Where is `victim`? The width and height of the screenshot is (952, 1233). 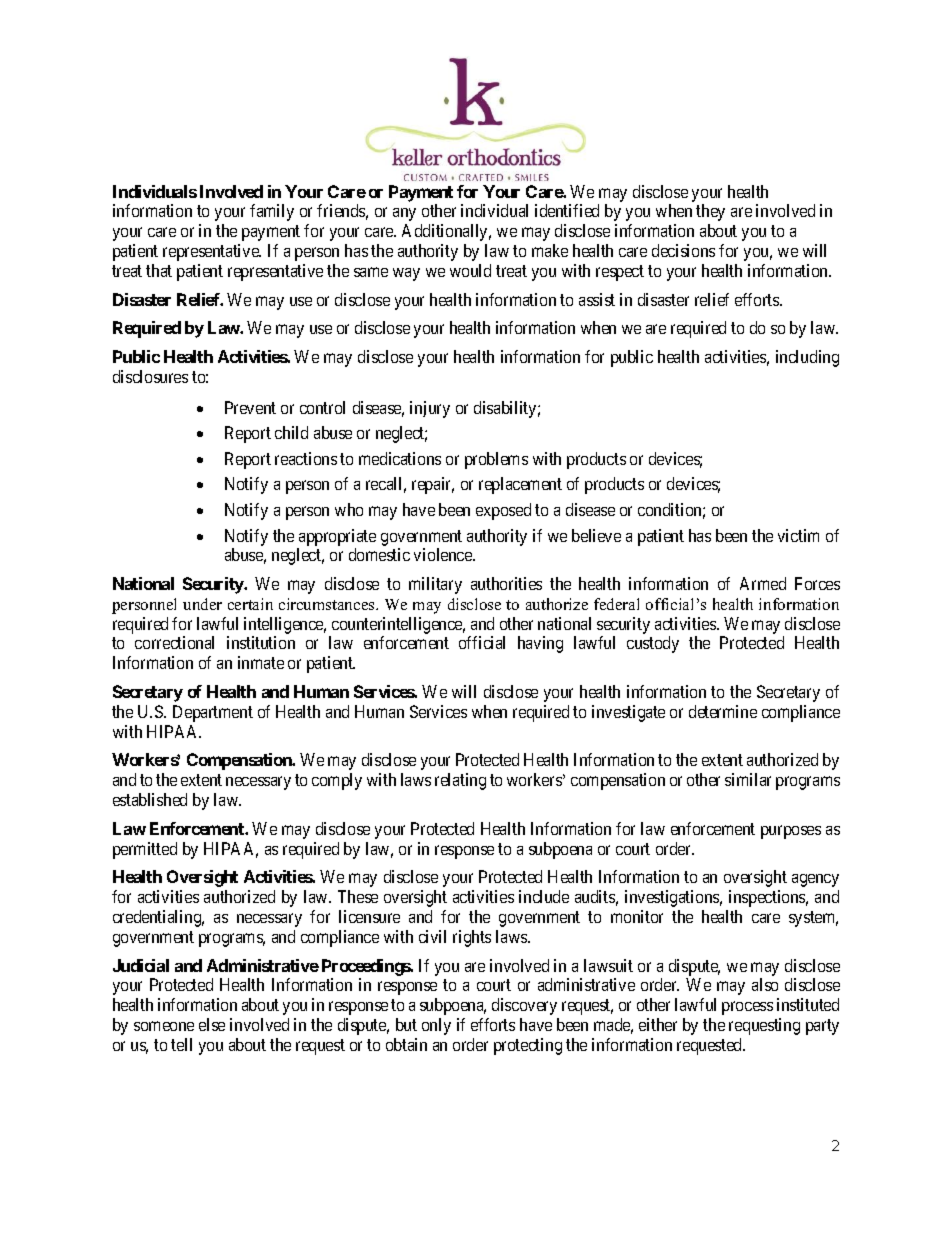 victim is located at coordinates (798, 535).
